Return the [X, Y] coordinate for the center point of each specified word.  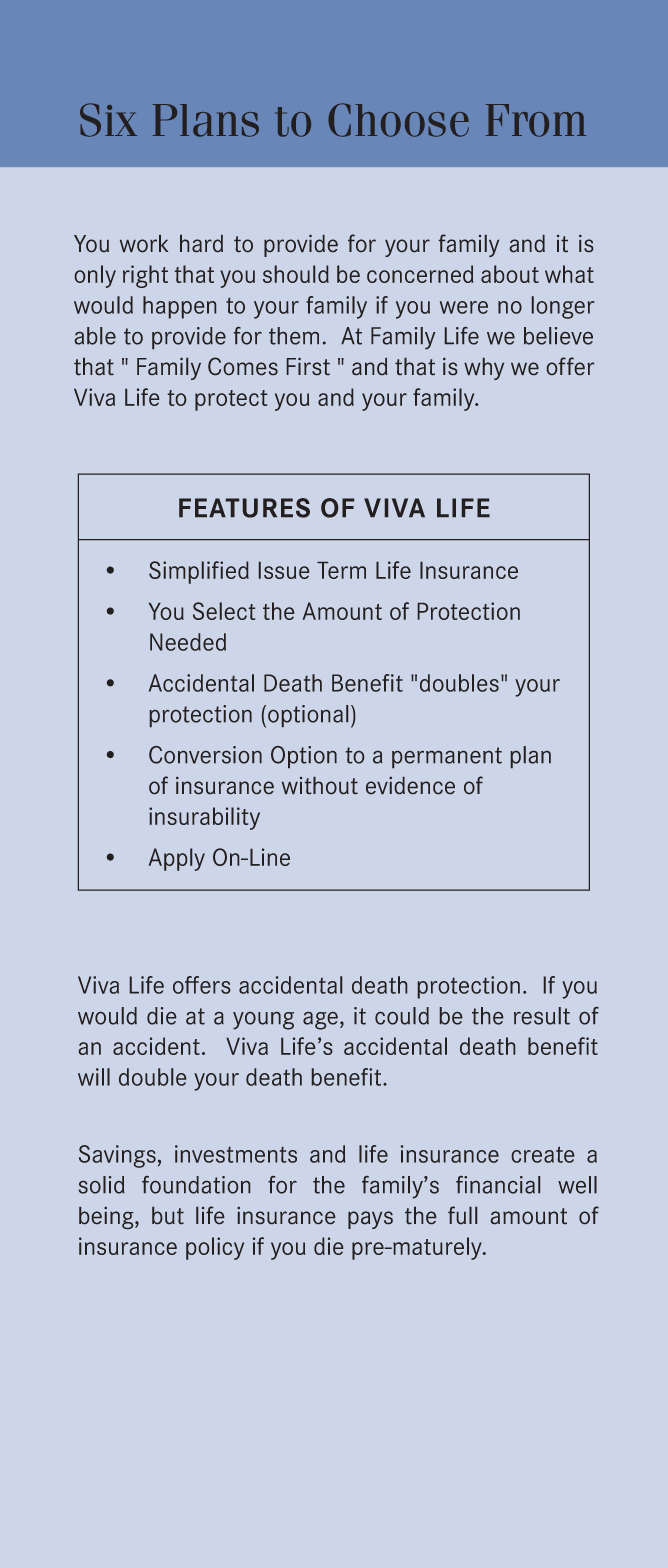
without [320, 785]
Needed [188, 642]
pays [370, 1220]
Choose [398, 120]
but [168, 1215]
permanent [447, 757]
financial [498, 1185]
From [536, 120]
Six [108, 120]
